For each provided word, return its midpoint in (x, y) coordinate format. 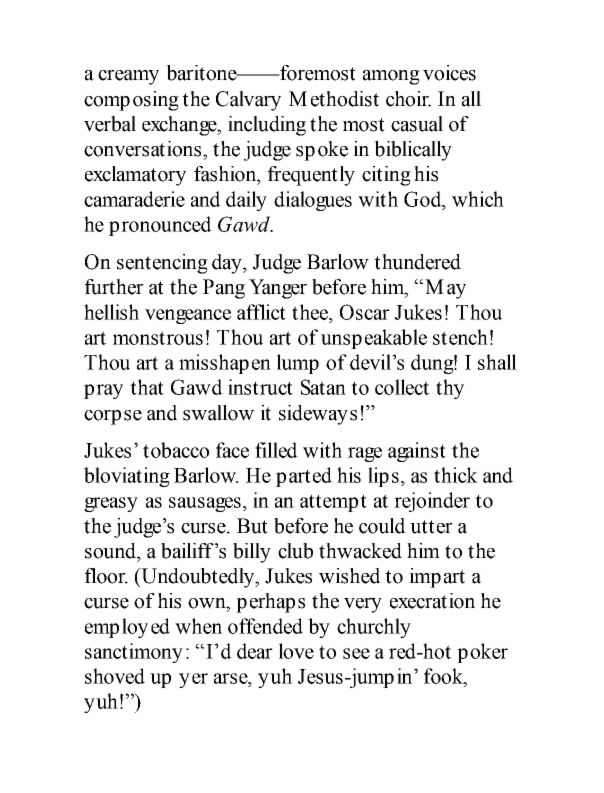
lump (298, 364)
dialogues (313, 201)
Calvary (248, 101)
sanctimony (134, 653)
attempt (333, 503)
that (147, 387)
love (296, 651)
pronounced (160, 226)
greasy (111, 504)
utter (431, 527)
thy (450, 389)
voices (449, 73)
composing (131, 101)
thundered (417, 262)
